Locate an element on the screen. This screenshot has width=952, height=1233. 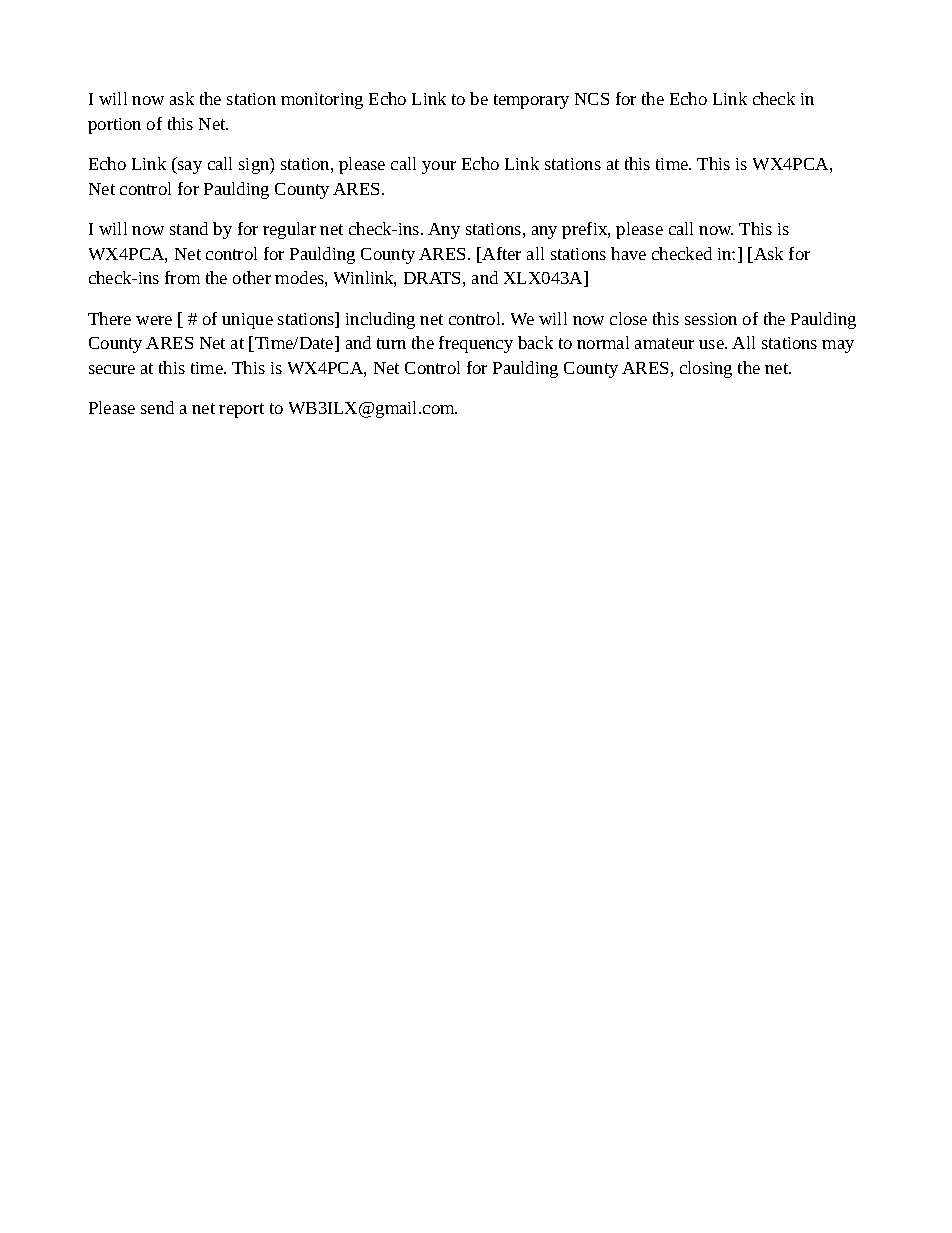
have is located at coordinates (628, 253).
